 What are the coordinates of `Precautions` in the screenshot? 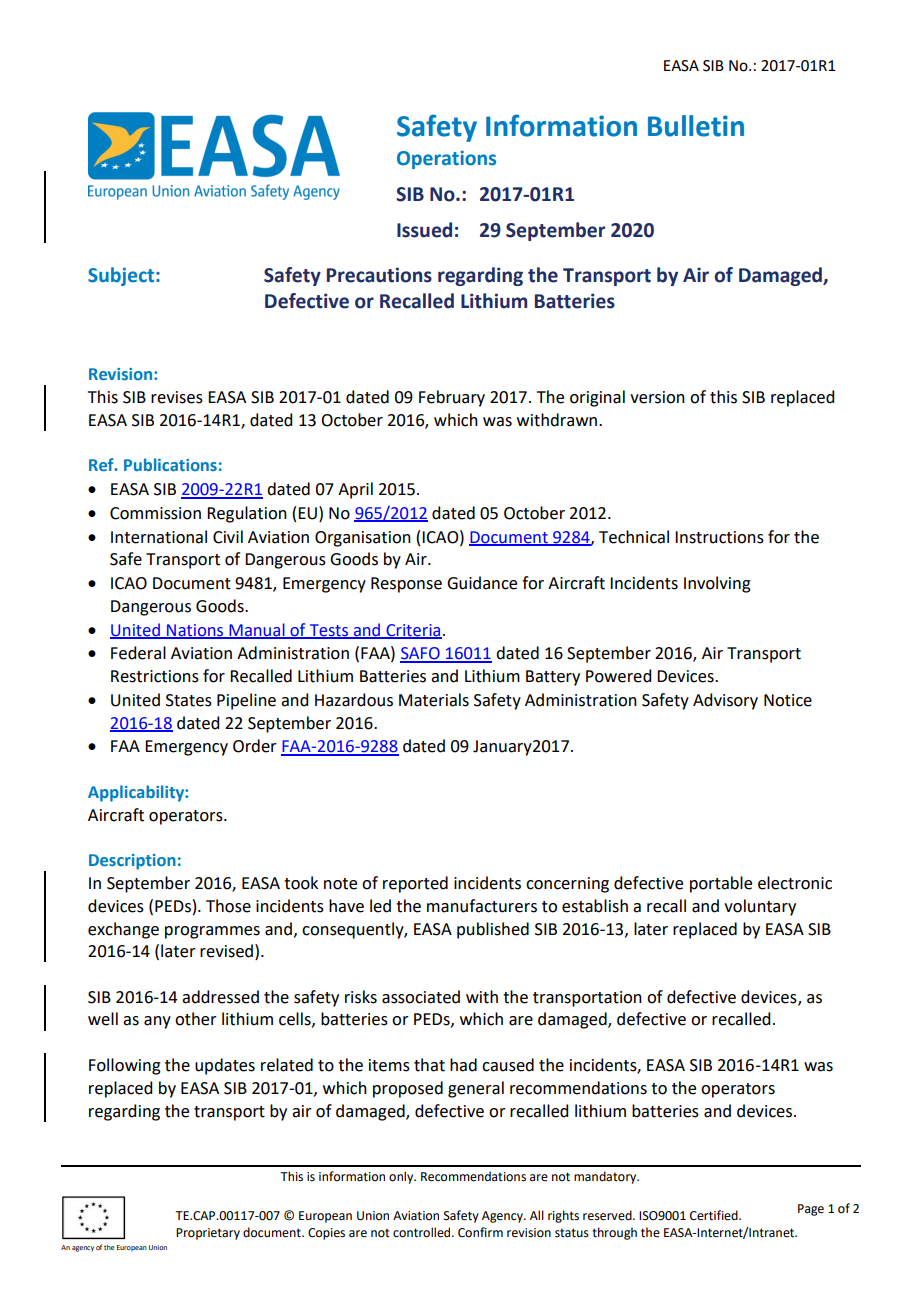 It's located at (379, 275).
